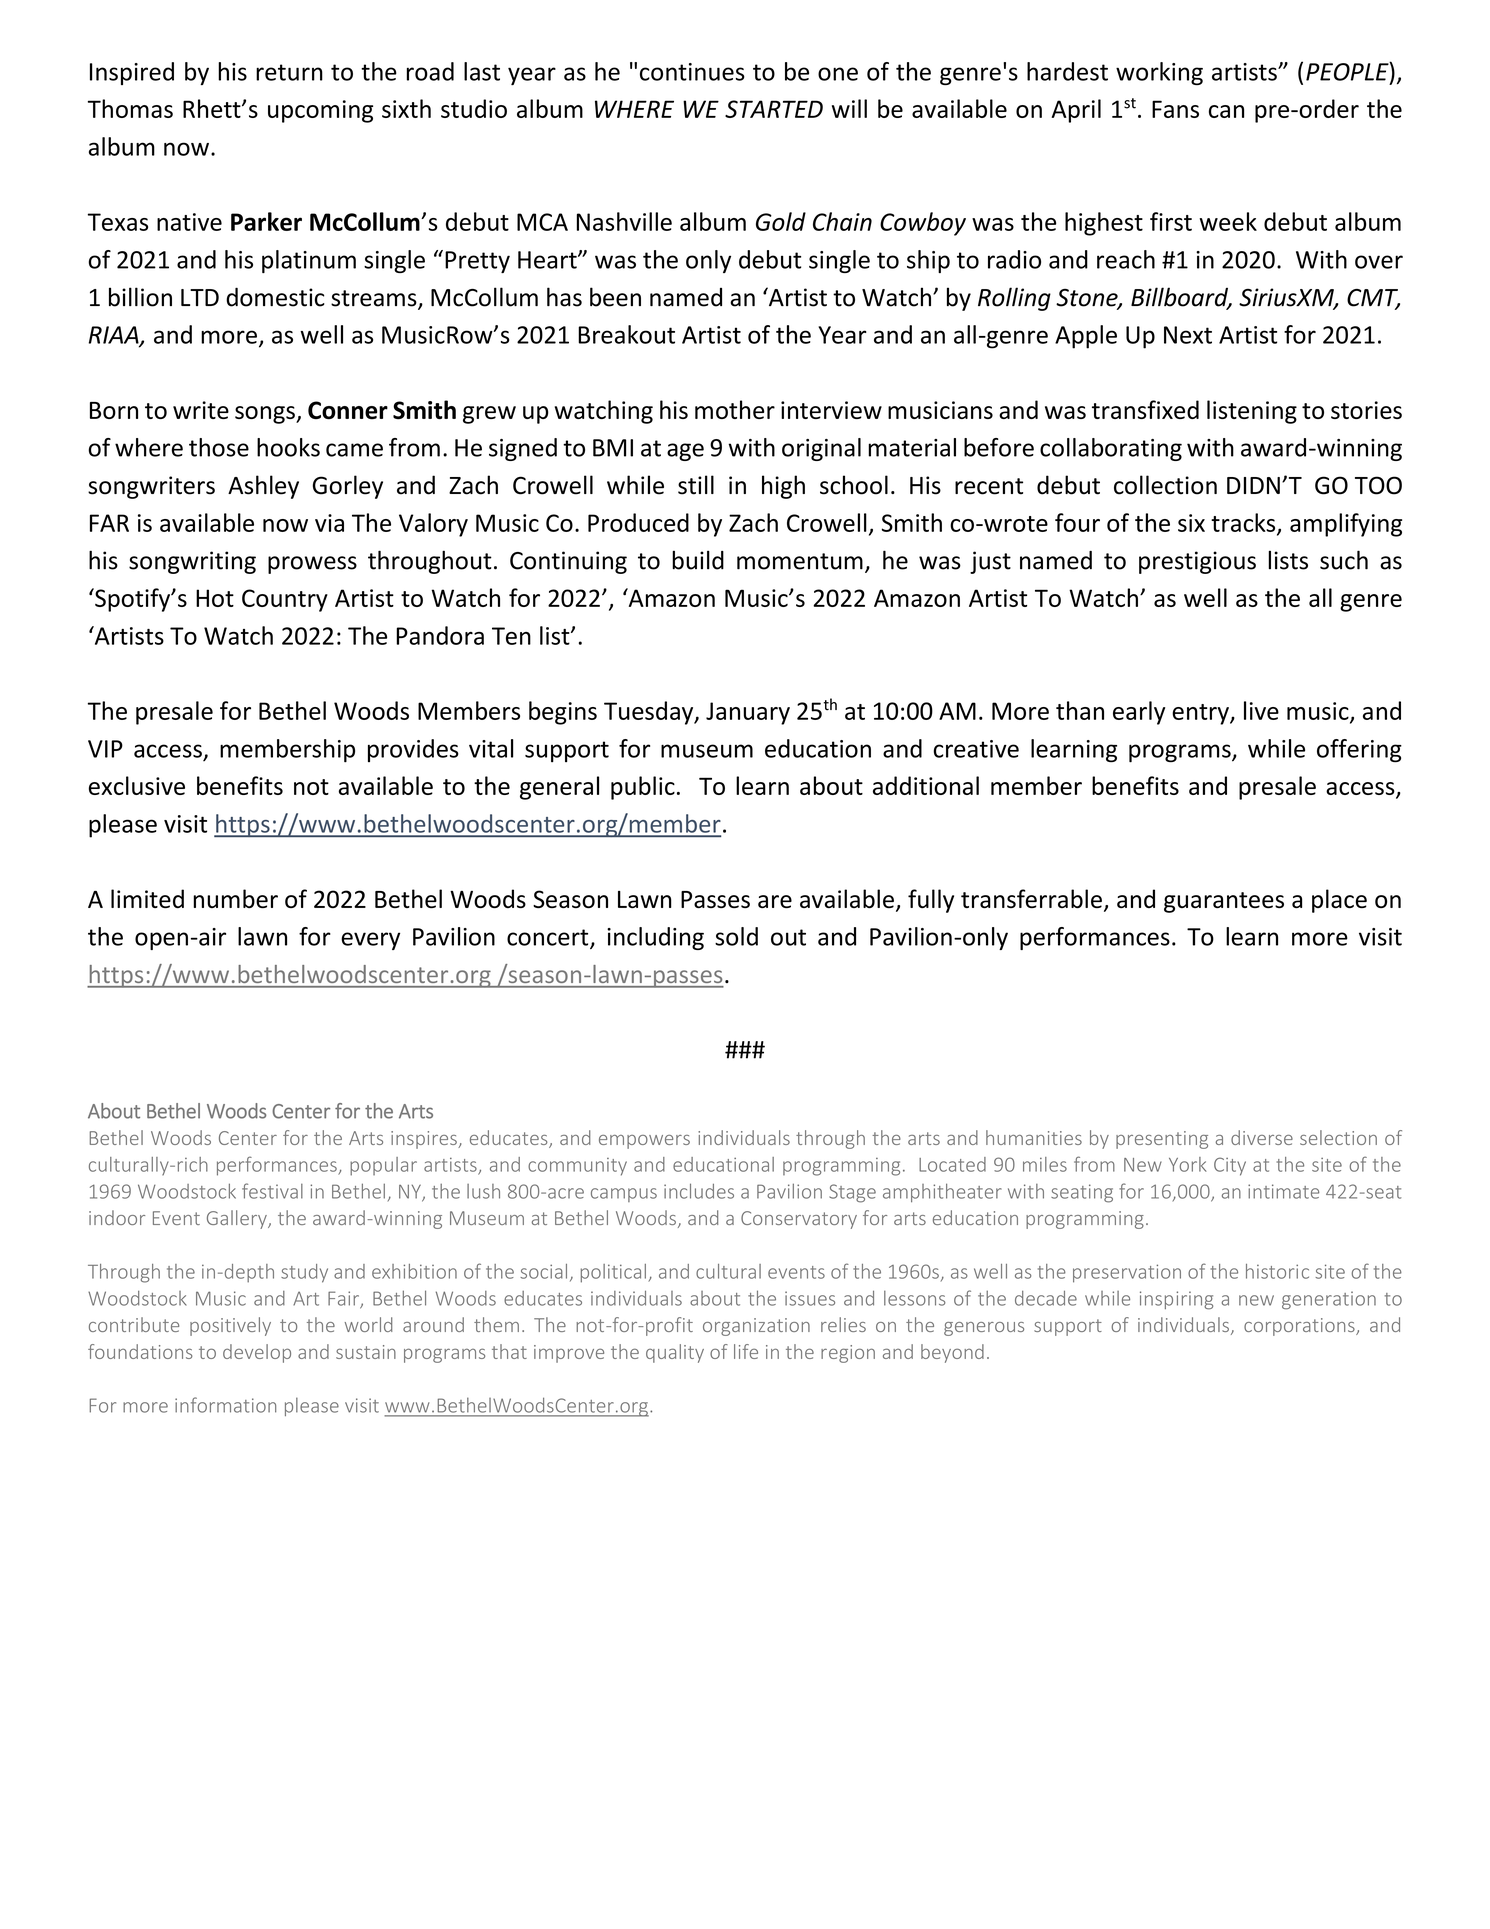 This screenshot has height=1929, width=1490. What do you see at coordinates (425, 1140) in the screenshot?
I see `inspires` at bounding box center [425, 1140].
